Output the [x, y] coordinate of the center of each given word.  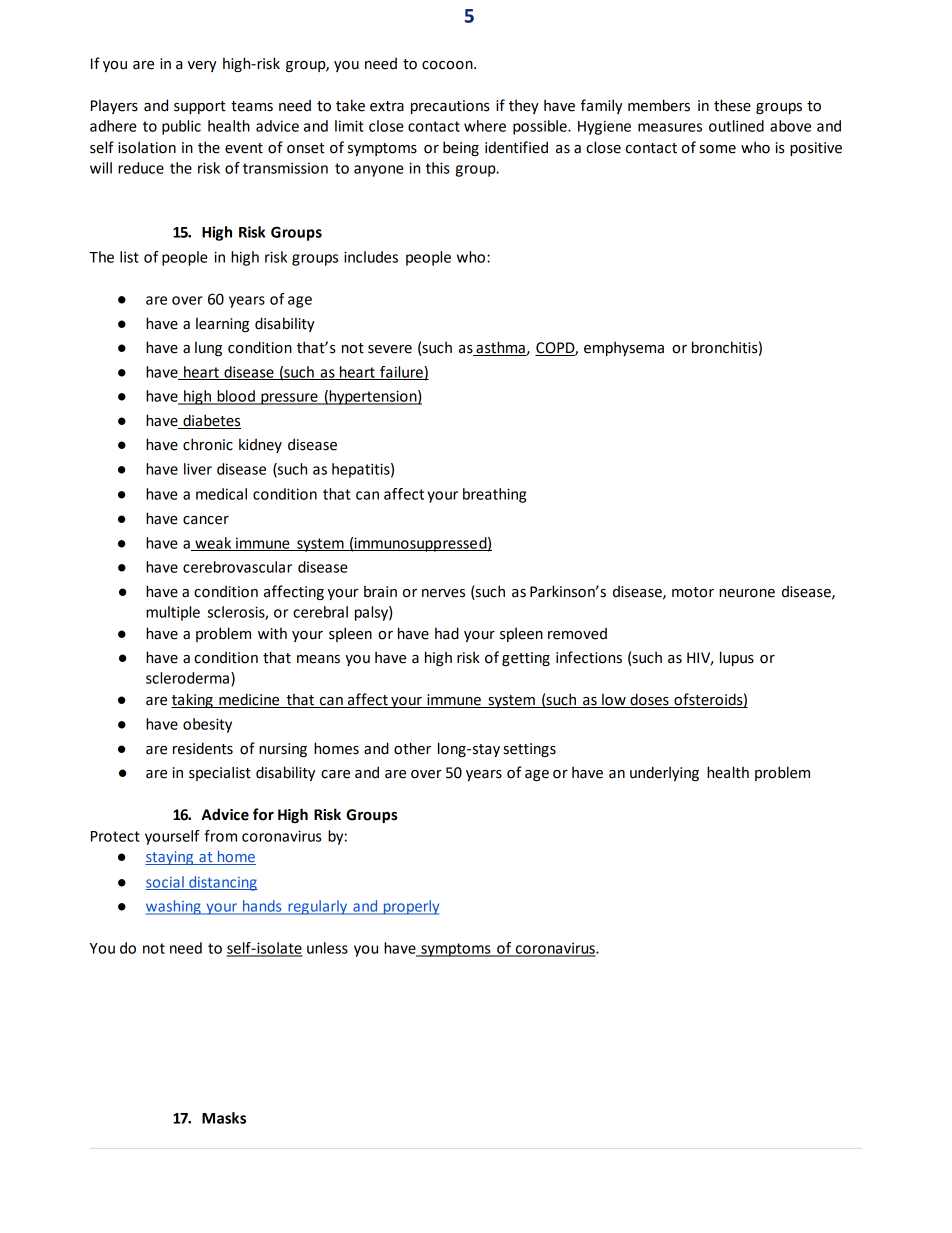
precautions [450, 107]
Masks [224, 1118]
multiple [173, 613]
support [200, 107]
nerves [443, 593]
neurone [747, 593]
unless [327, 948]
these [732, 105]
